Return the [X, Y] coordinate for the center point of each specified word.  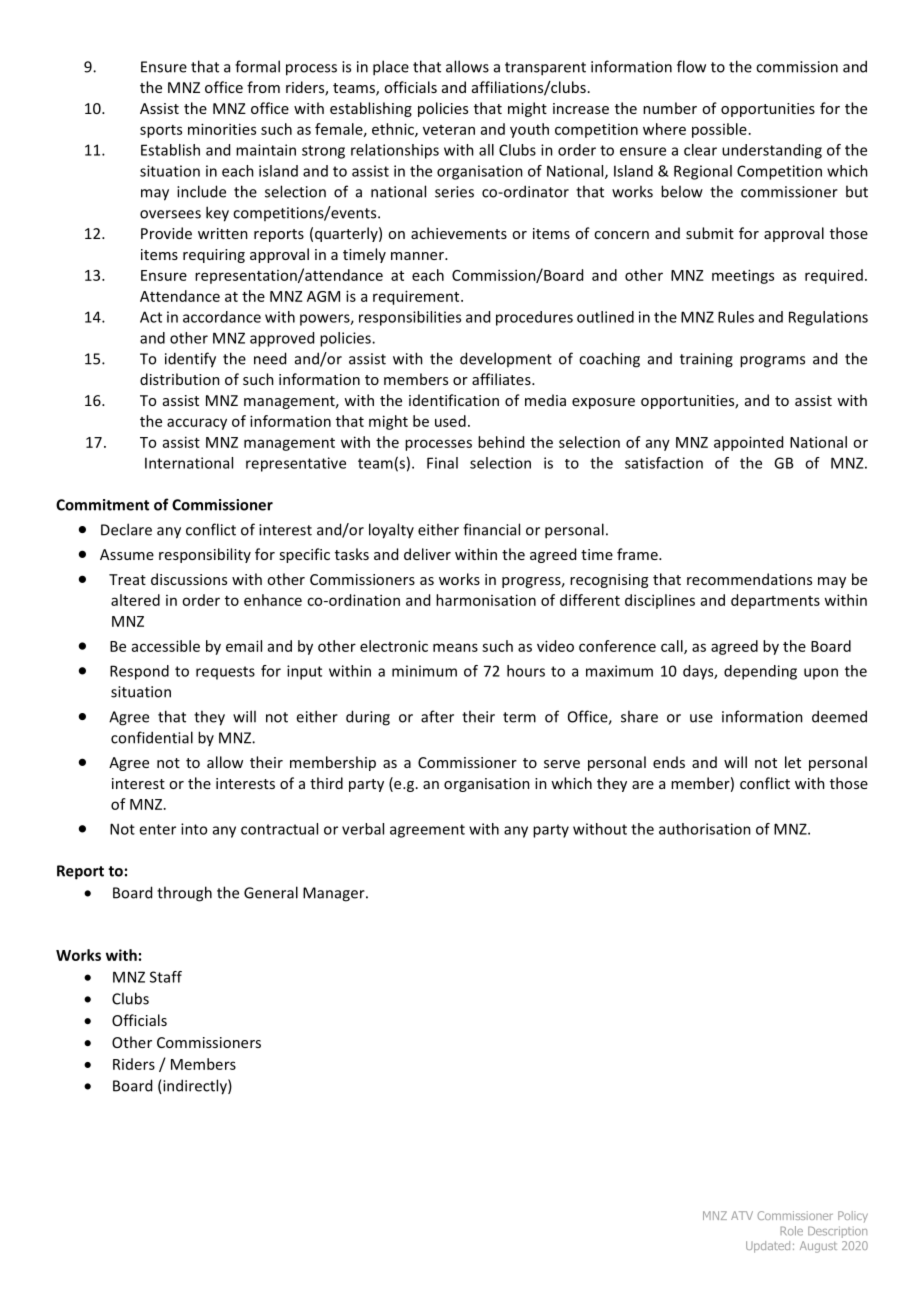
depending [760, 672]
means [455, 647]
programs [772, 362]
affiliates [502, 379]
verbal [363, 829]
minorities [222, 129]
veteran [449, 130]
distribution [180, 379]
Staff [166, 977]
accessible [166, 646]
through [184, 894]
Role [791, 1231]
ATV [742, 1215]
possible [719, 130]
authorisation [705, 829]
